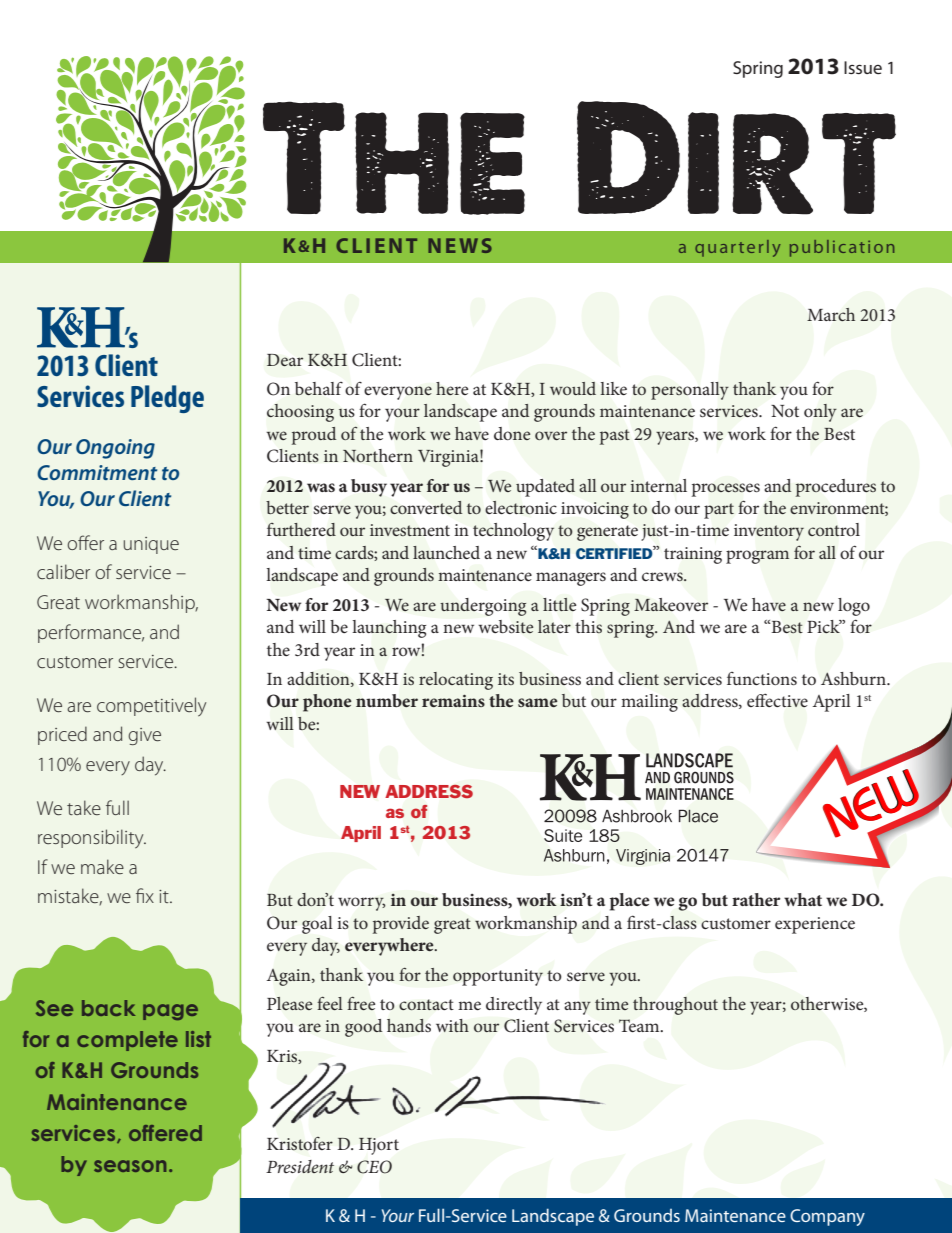 Image resolution: width=952 pixels, height=1233 pixels. I want to click on Company, so click(827, 1217).
